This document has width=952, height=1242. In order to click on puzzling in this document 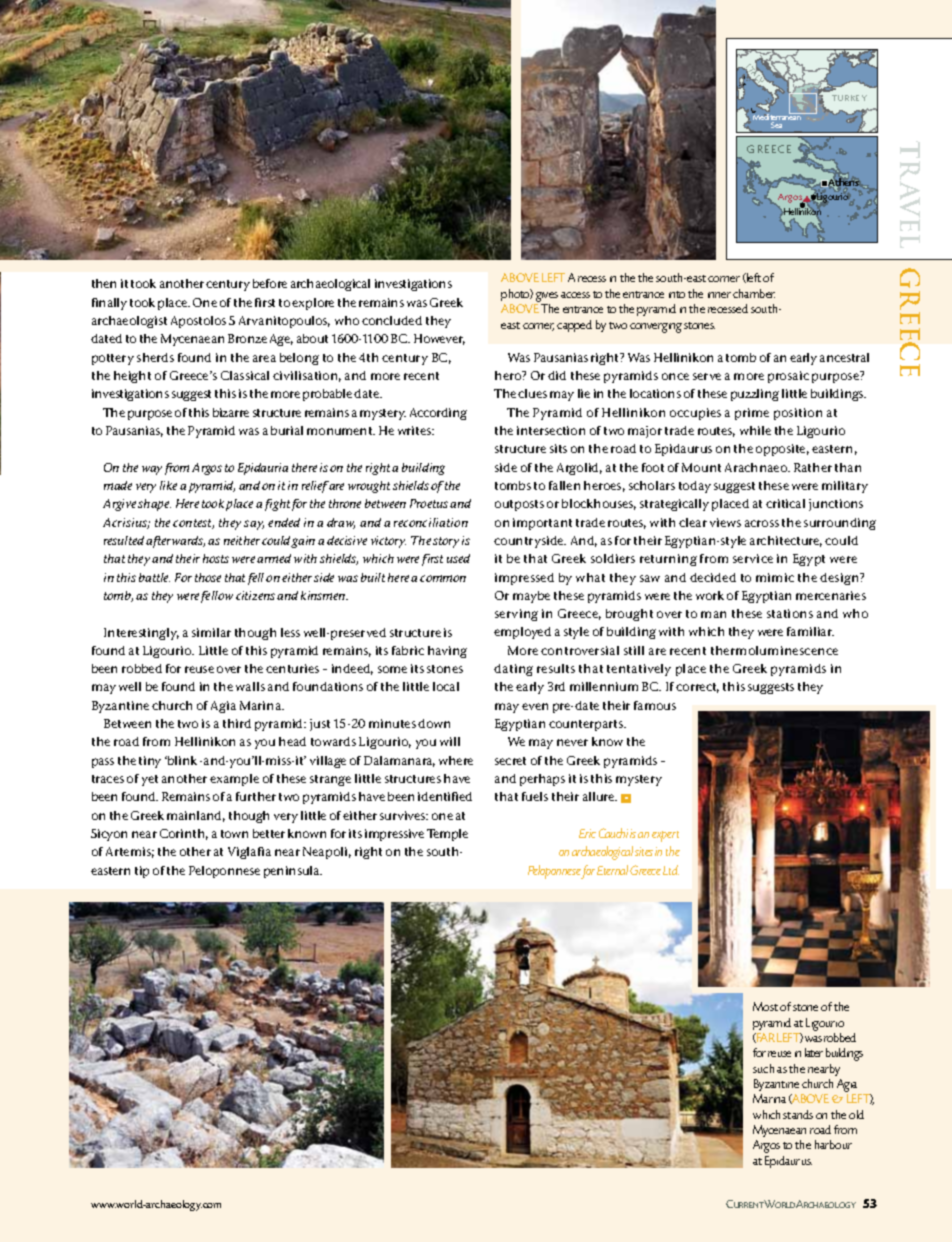, I will do `click(755, 395)`.
